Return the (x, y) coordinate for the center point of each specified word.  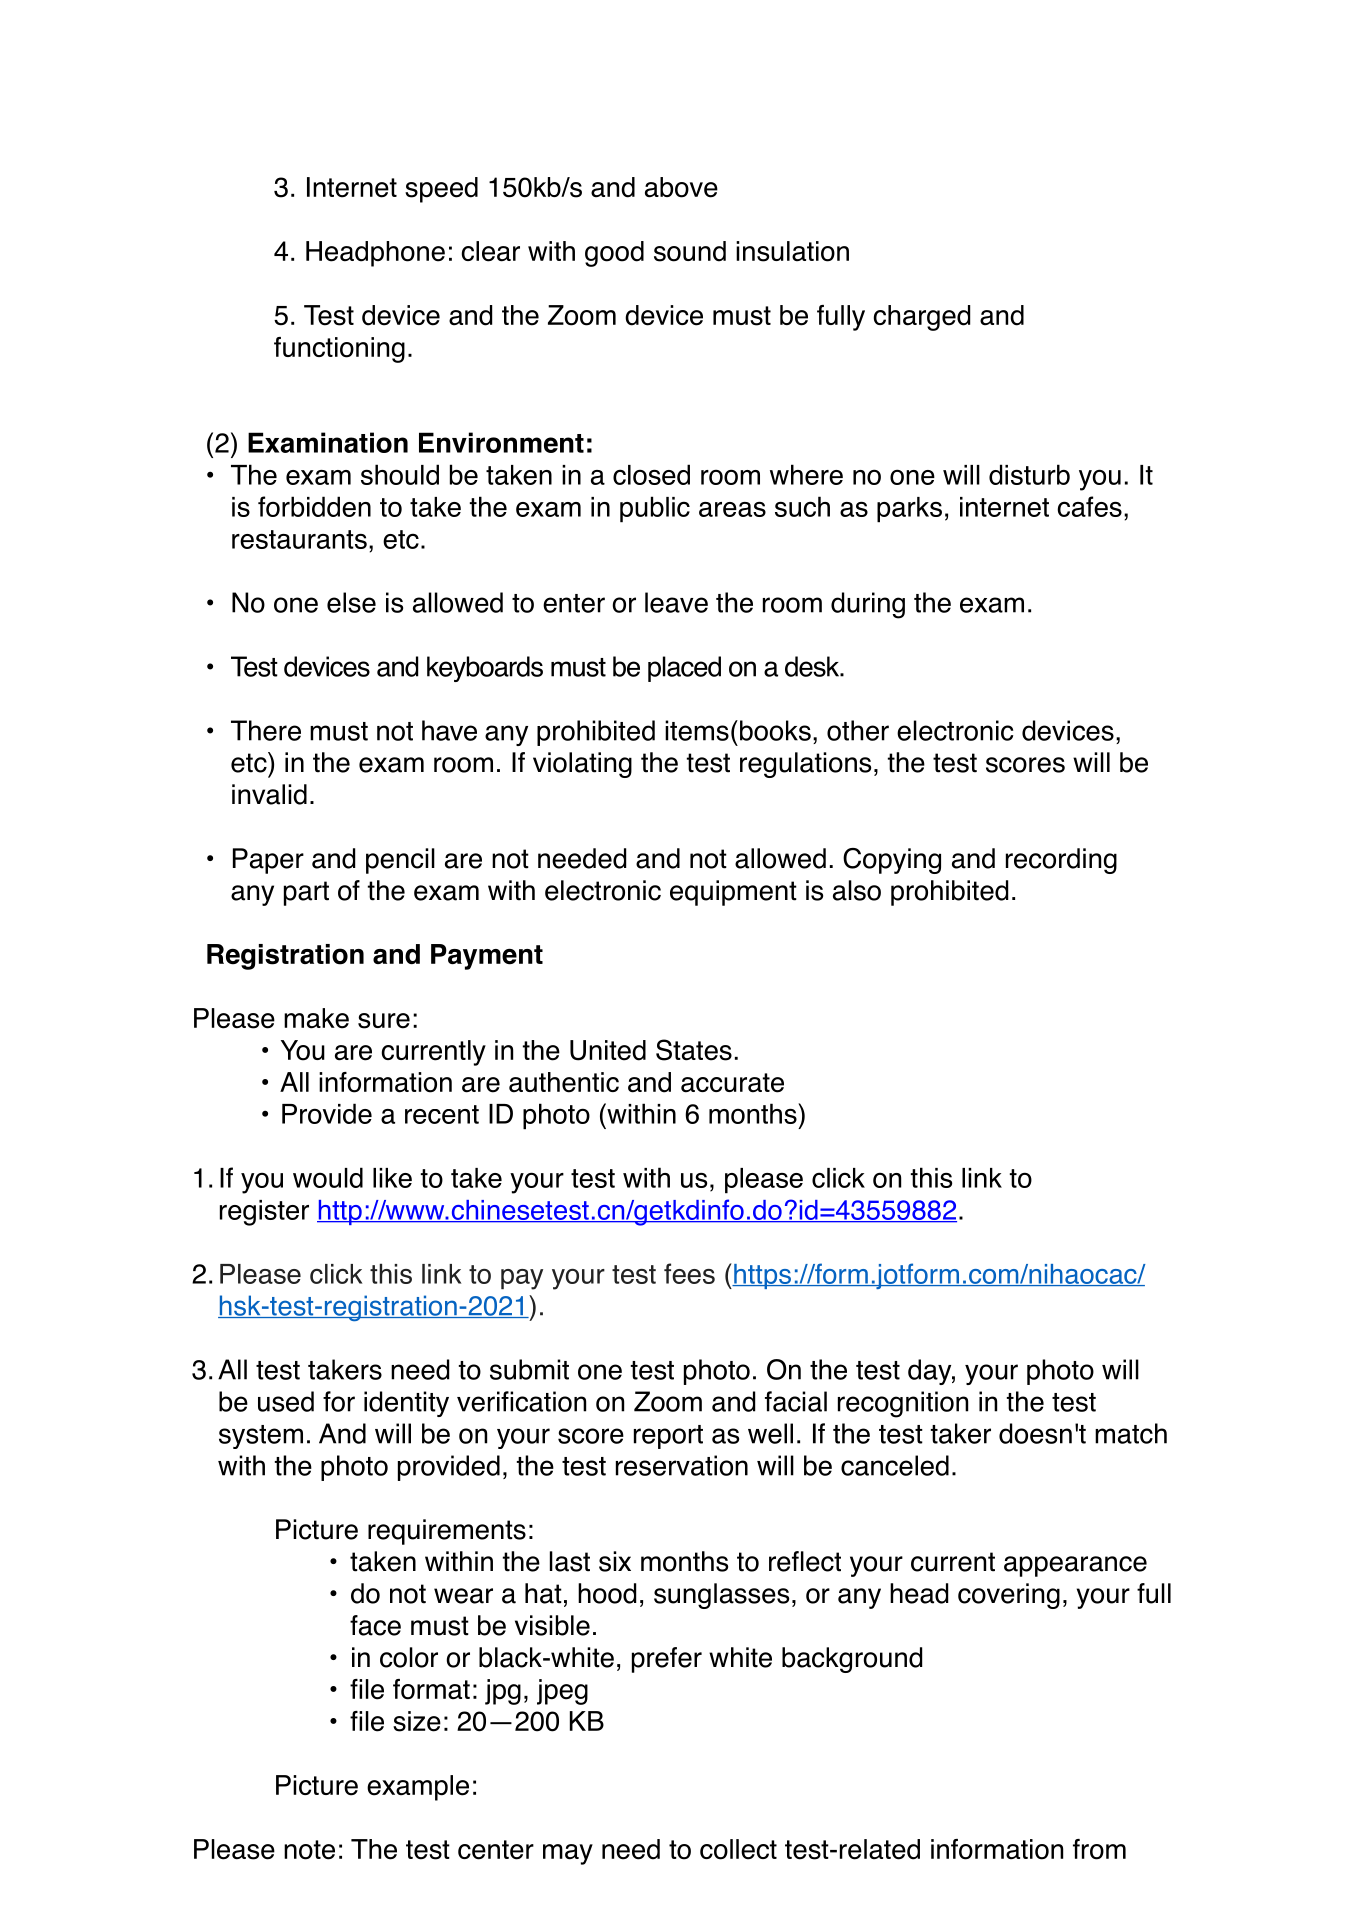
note (309, 1850)
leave (676, 602)
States (694, 1050)
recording (1061, 861)
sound (690, 251)
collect (738, 1849)
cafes (1089, 506)
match (1131, 1433)
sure (384, 1021)
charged (922, 318)
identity (406, 1404)
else (351, 602)
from (1099, 1849)
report (668, 1437)
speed (441, 190)
